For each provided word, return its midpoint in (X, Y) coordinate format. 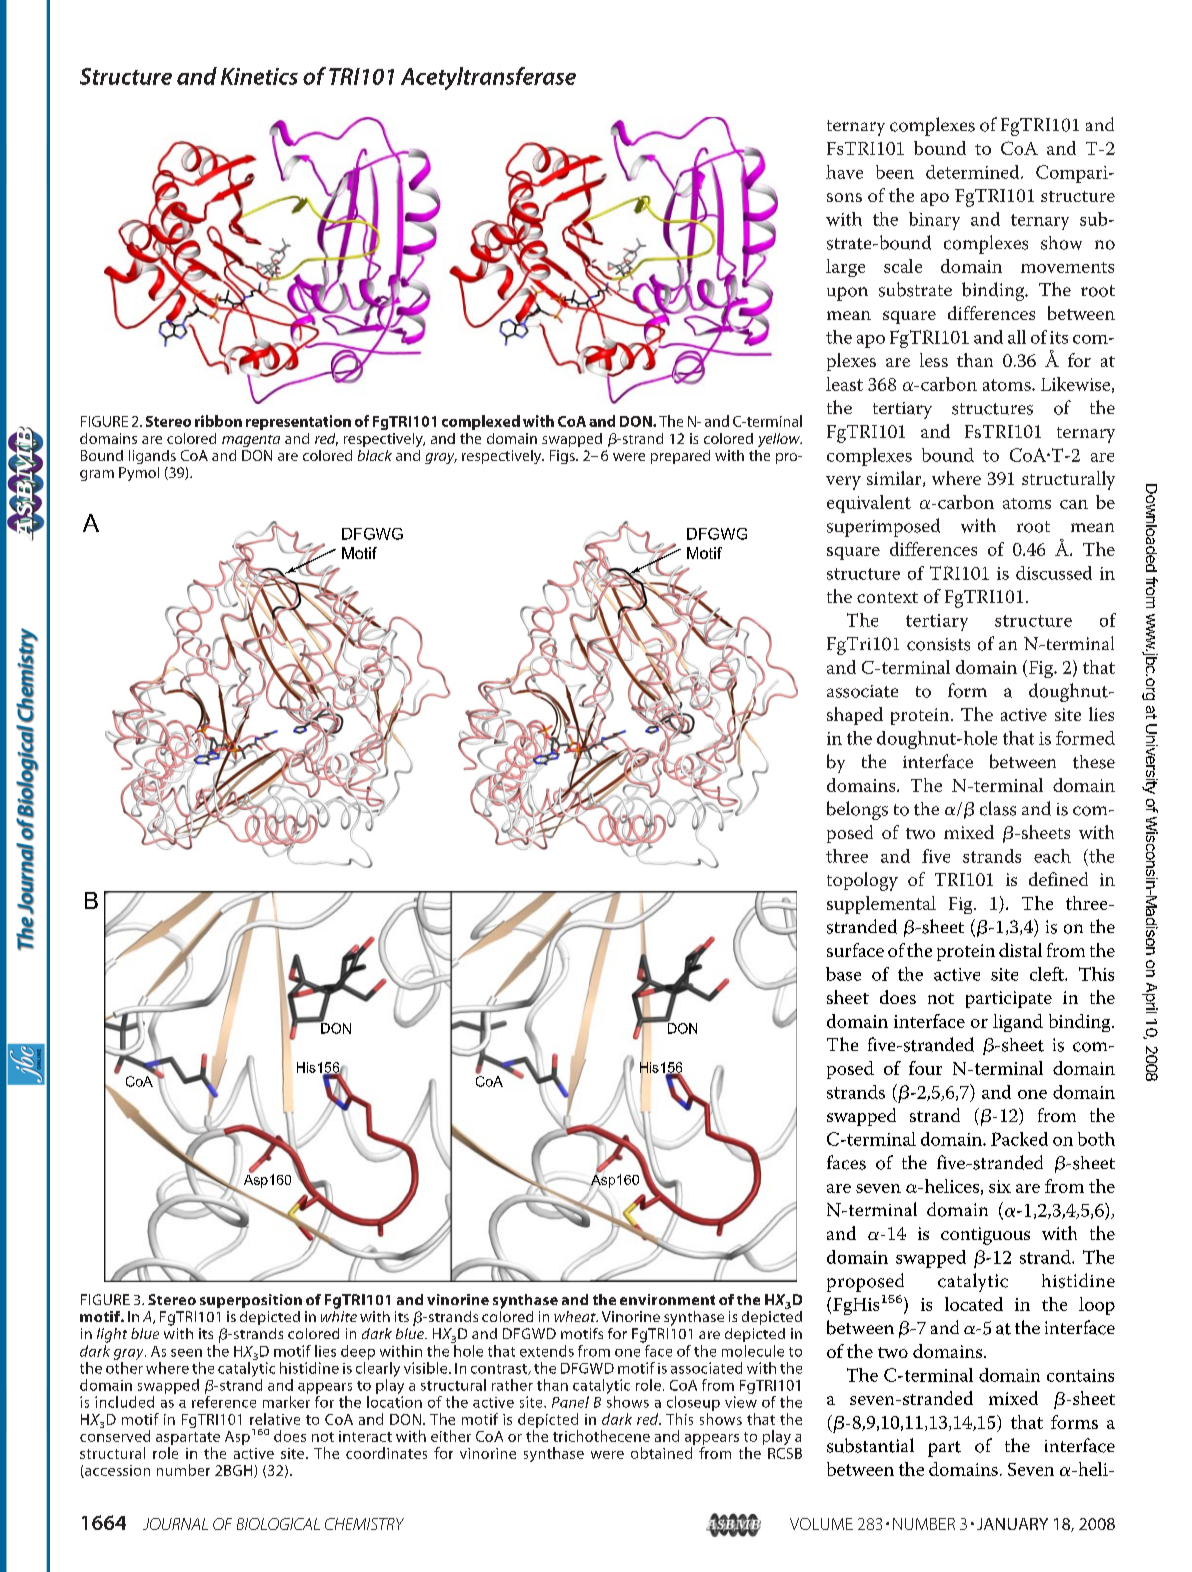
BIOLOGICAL (278, 1524)
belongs (857, 810)
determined (974, 172)
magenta (251, 441)
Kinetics (259, 76)
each (1052, 856)
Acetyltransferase (488, 78)
